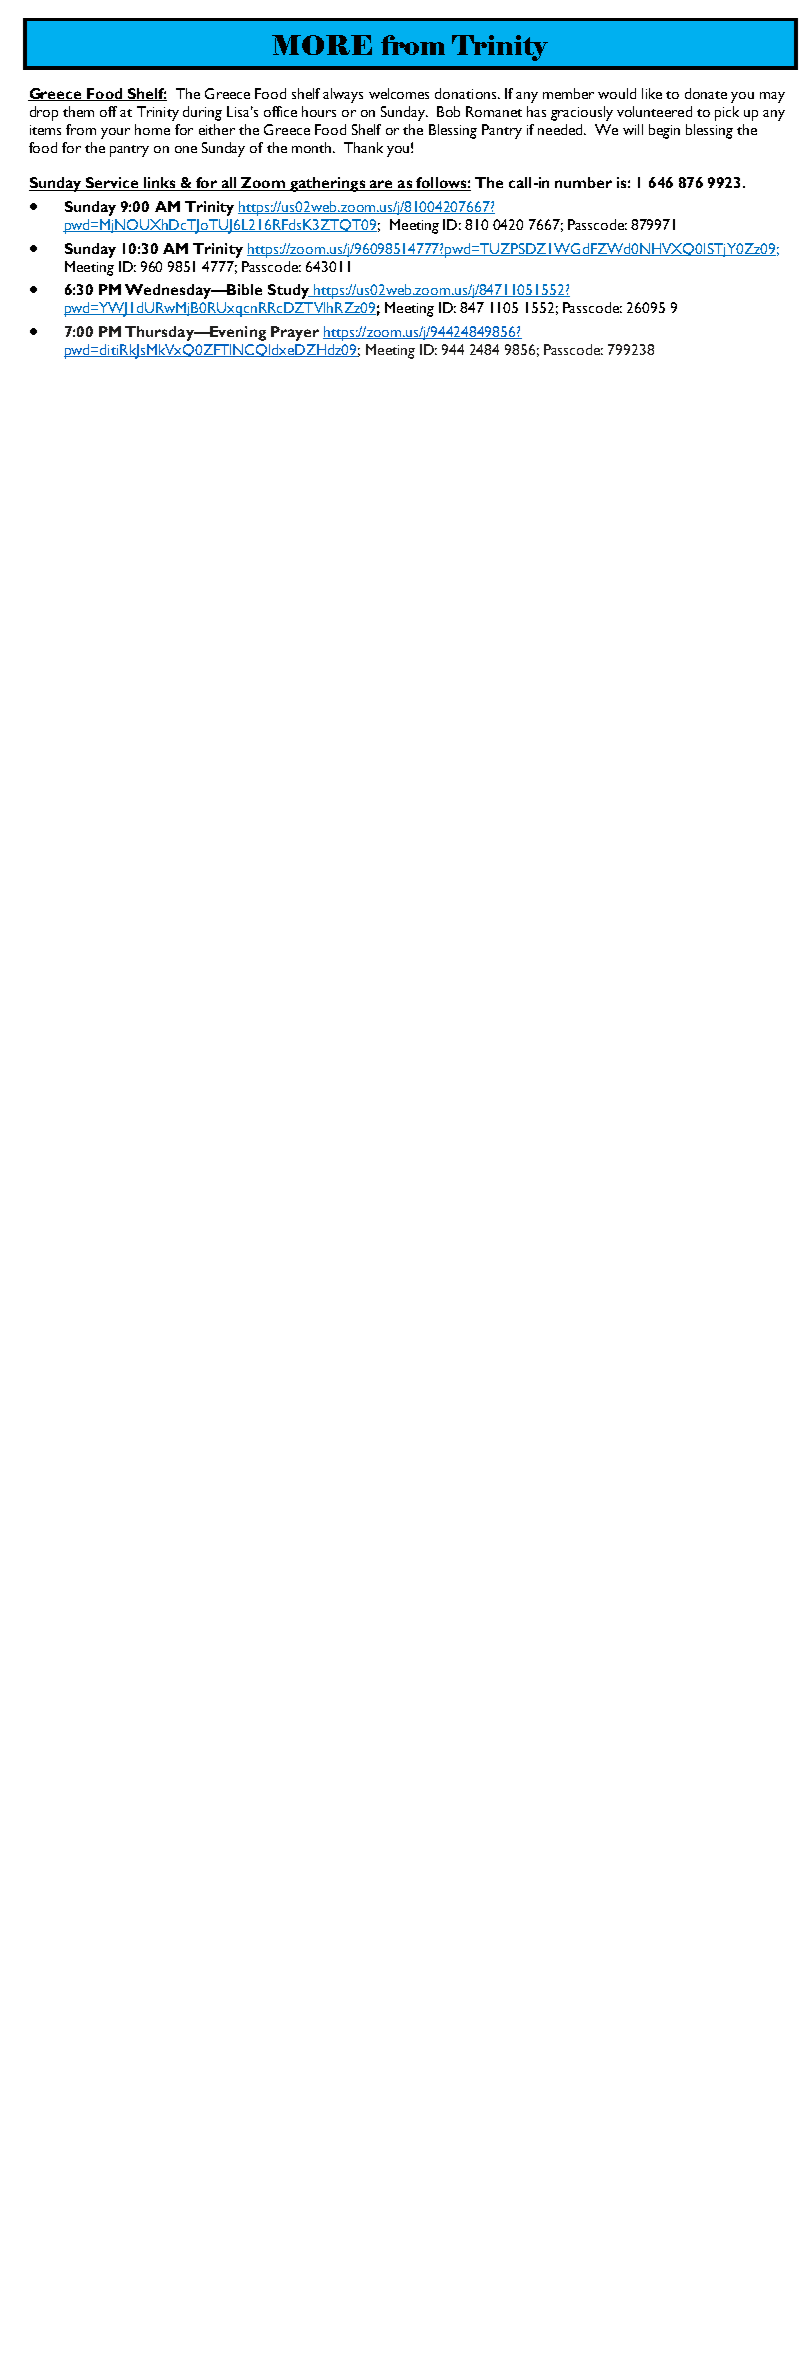 The height and width of the screenshot is (2362, 806). What do you see at coordinates (706, 93) in the screenshot?
I see `donate` at bounding box center [706, 93].
